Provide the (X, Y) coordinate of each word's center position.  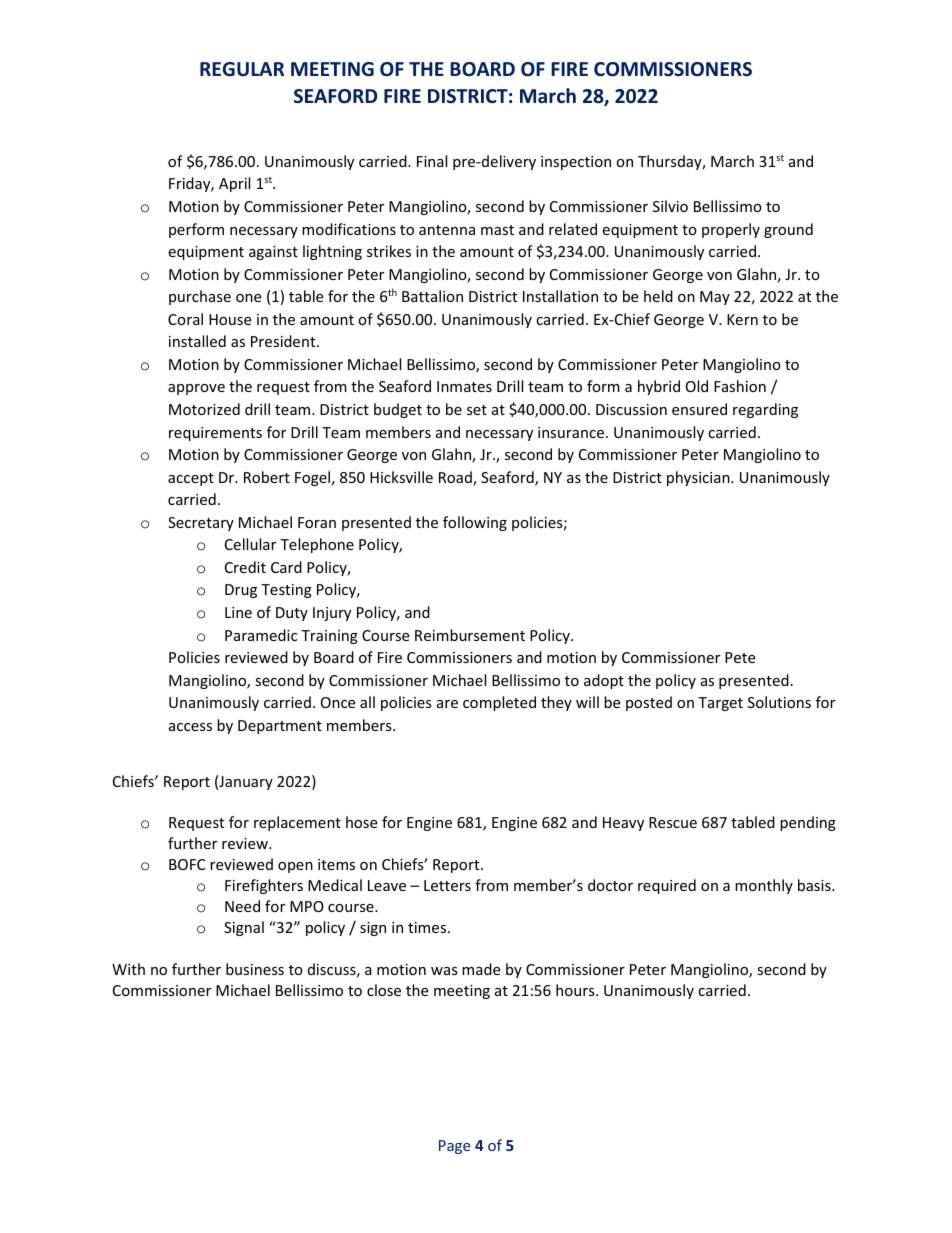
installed (197, 341)
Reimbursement (470, 635)
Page (454, 1147)
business (255, 969)
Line (238, 612)
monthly (764, 886)
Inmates (464, 386)
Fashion (740, 386)
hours (576, 990)
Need (242, 906)
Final (432, 161)
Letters (447, 885)
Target (720, 704)
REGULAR (242, 69)
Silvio (670, 206)
